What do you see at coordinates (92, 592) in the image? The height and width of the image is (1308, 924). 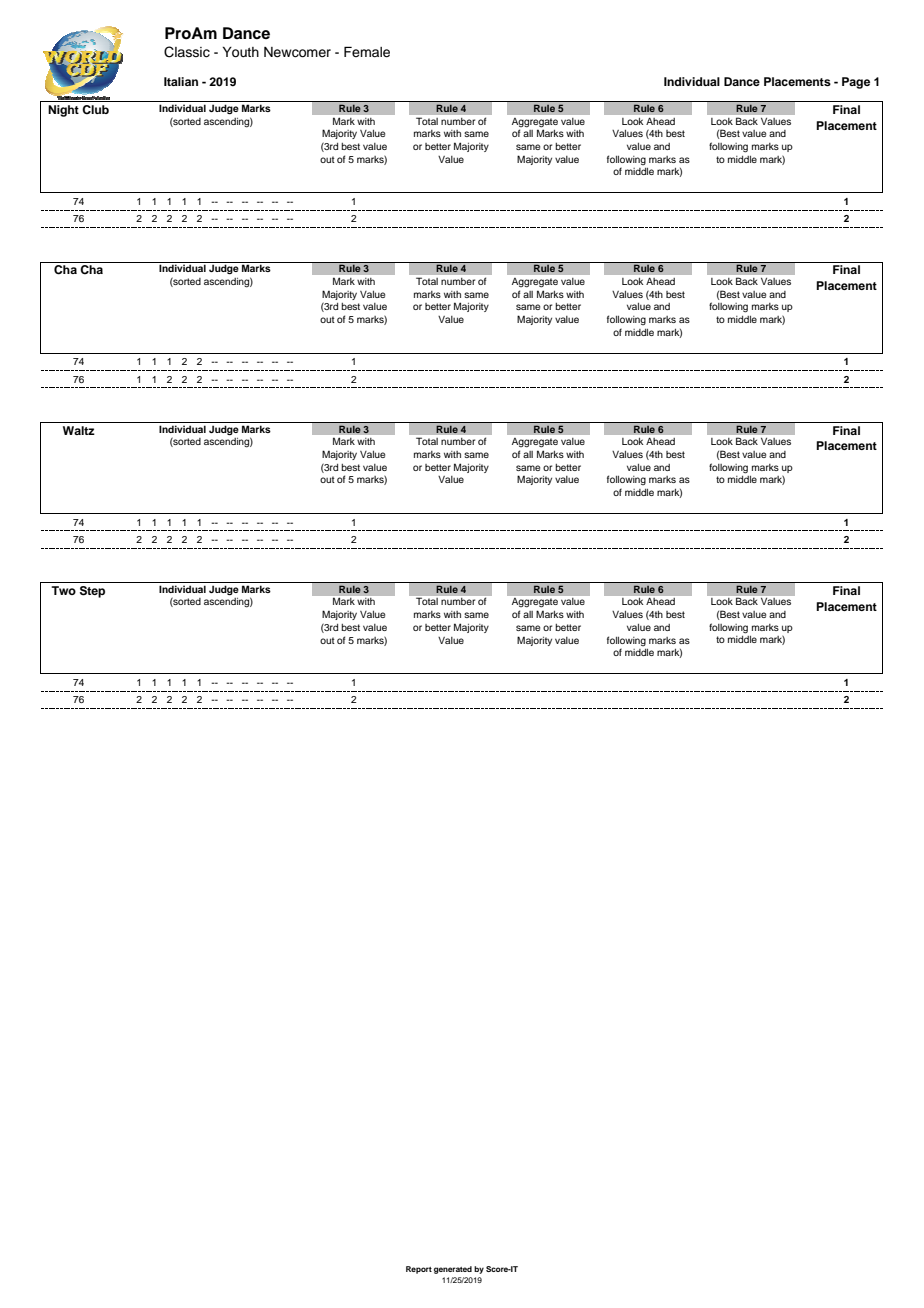 I see `Step` at bounding box center [92, 592].
